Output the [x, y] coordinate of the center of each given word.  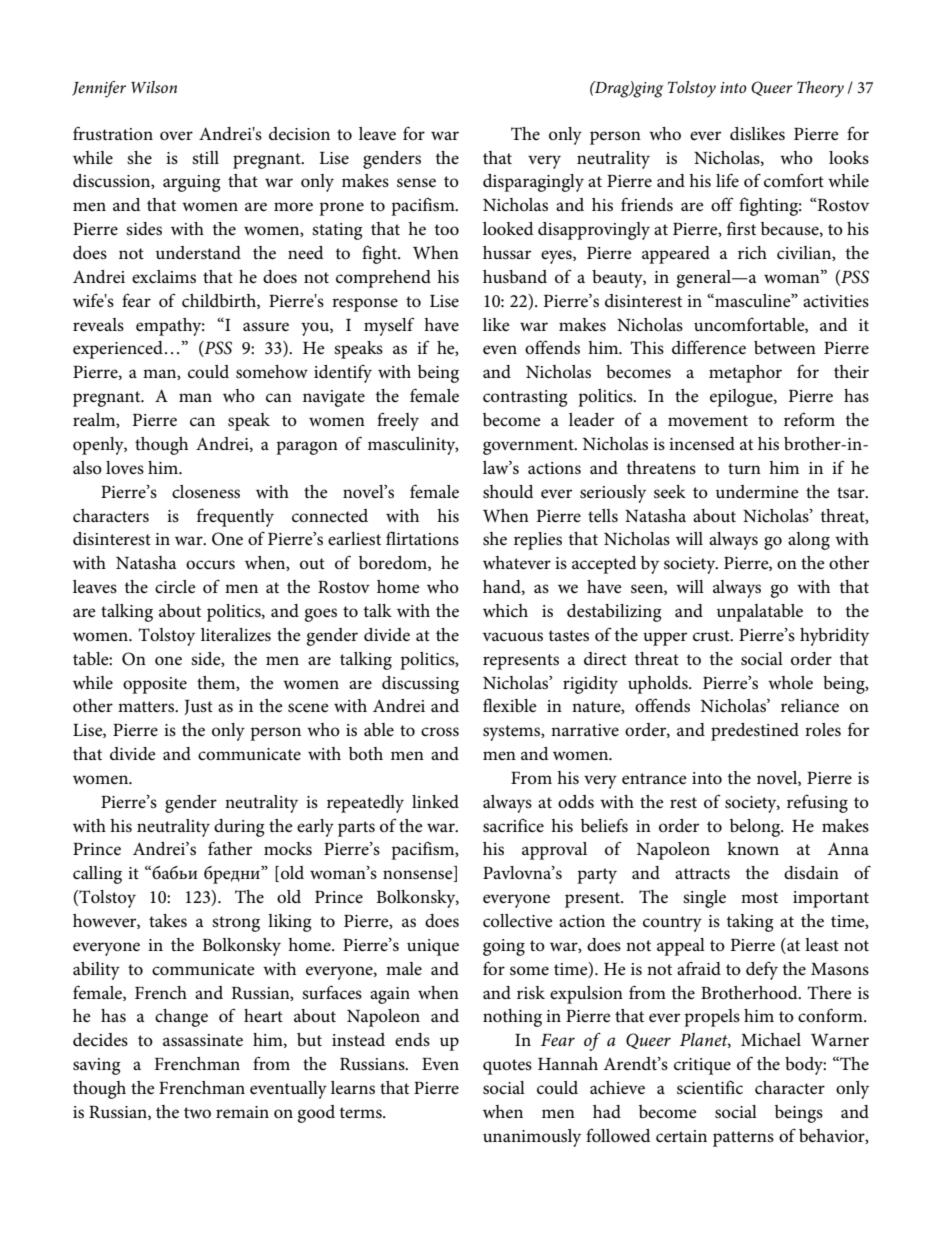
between [785, 348]
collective [518, 921]
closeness [206, 492]
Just [198, 707]
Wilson [154, 87]
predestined [755, 732]
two [197, 1113]
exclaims [164, 277]
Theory [820, 89]
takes [168, 921]
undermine [757, 492]
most [759, 898]
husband [515, 277]
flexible [510, 705]
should [508, 492]
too [447, 230]
